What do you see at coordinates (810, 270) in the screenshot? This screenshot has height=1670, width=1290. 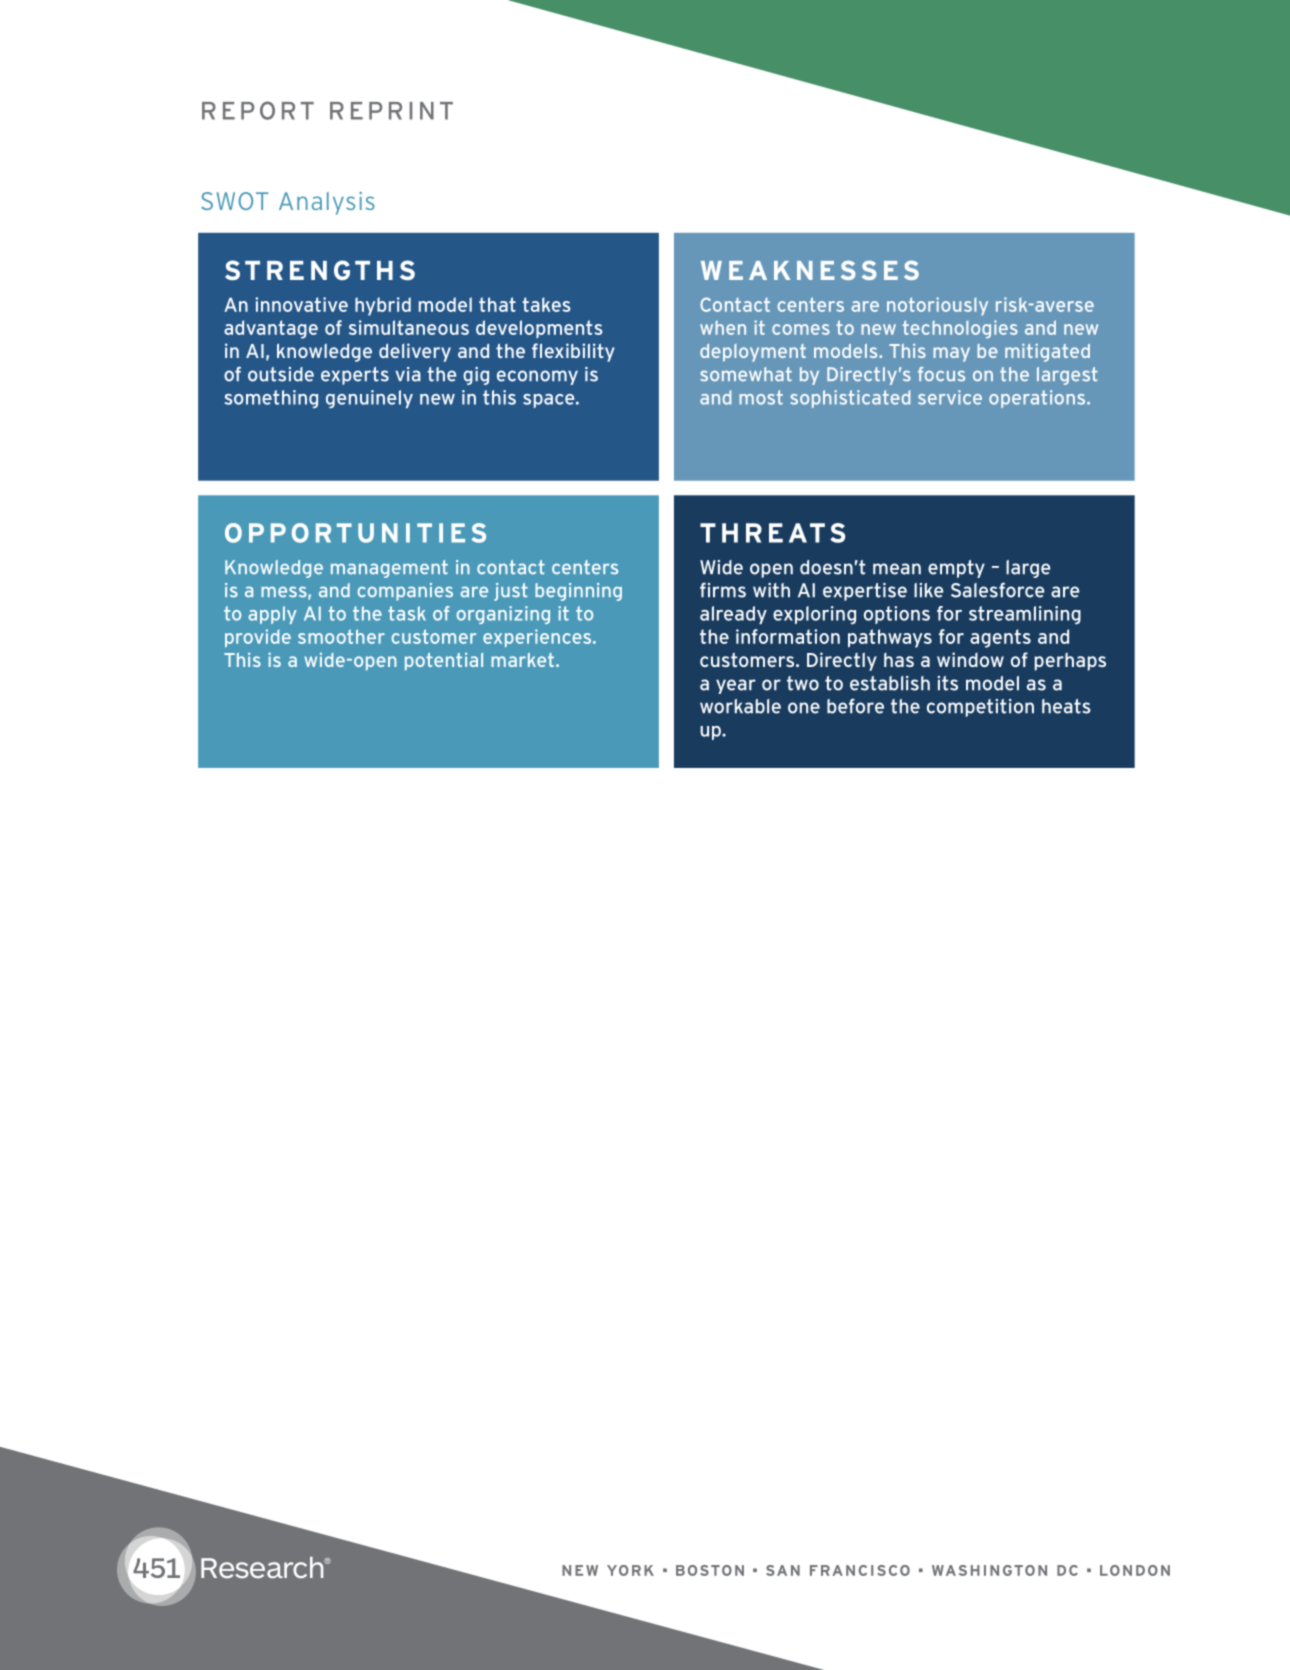 I see `WEAKNESSES` at bounding box center [810, 270].
